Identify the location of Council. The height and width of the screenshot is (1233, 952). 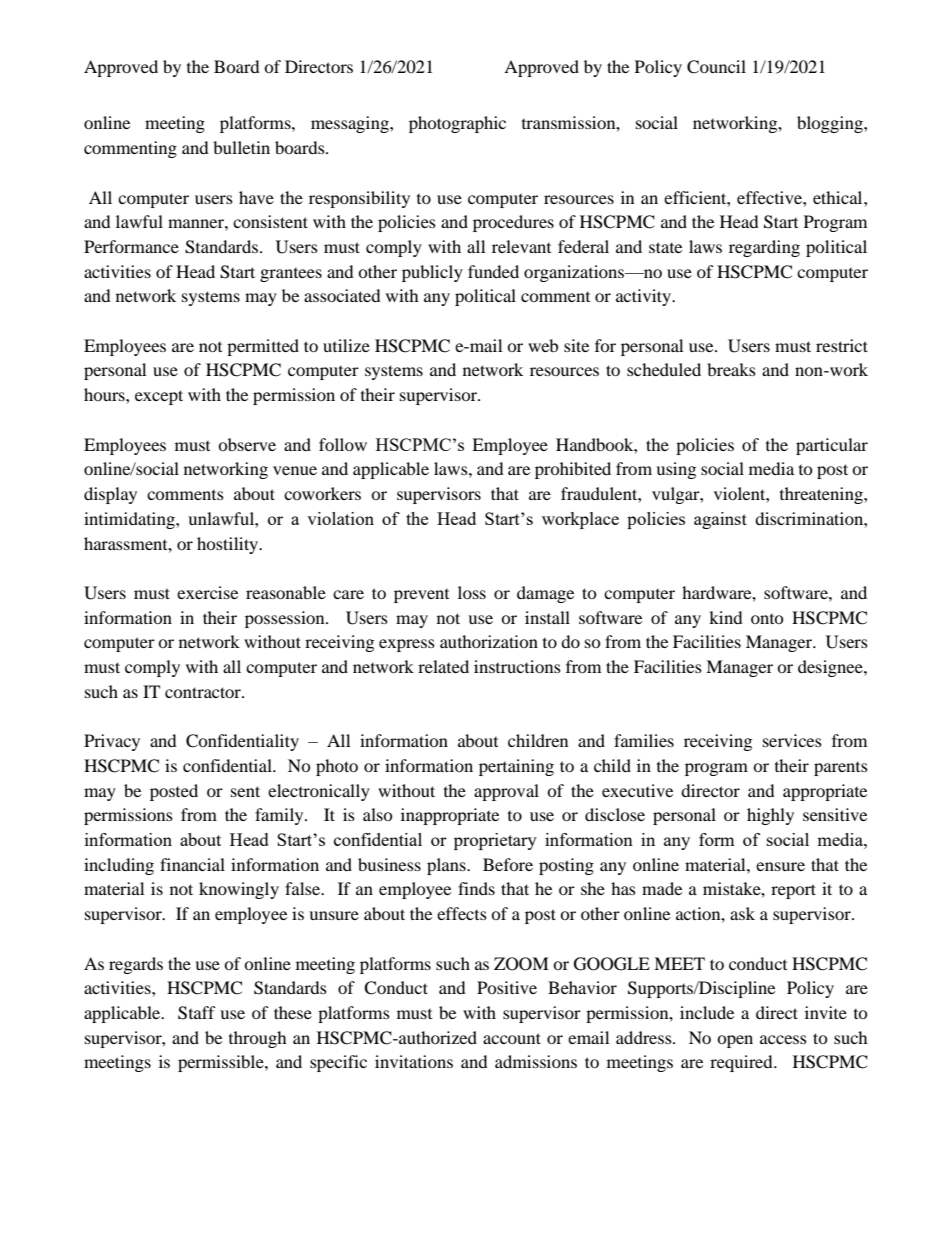
(716, 67).
